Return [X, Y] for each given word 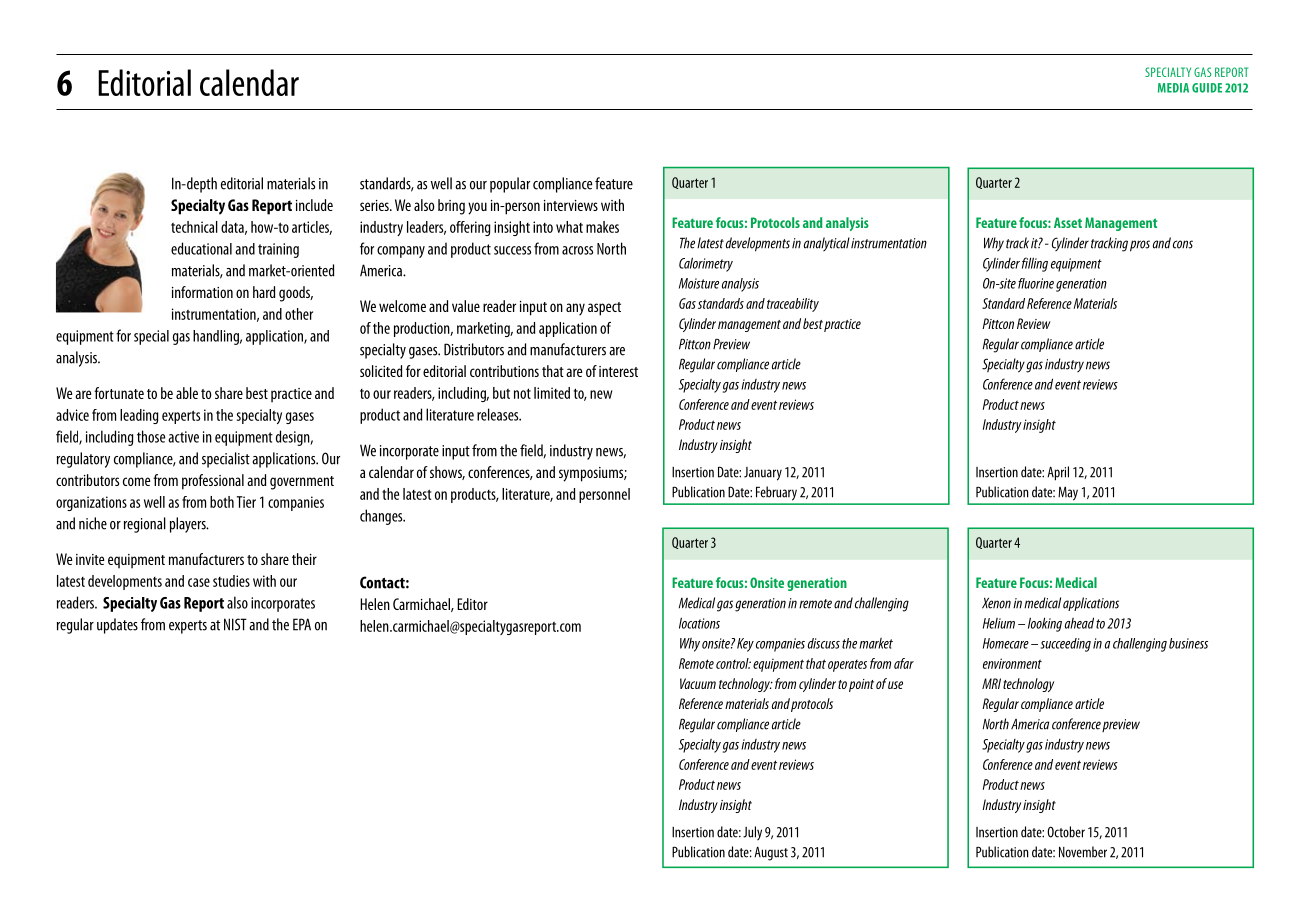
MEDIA [1173, 88]
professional [213, 482]
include [314, 205]
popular [510, 185]
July [752, 833]
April [1058, 473]
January [763, 474]
